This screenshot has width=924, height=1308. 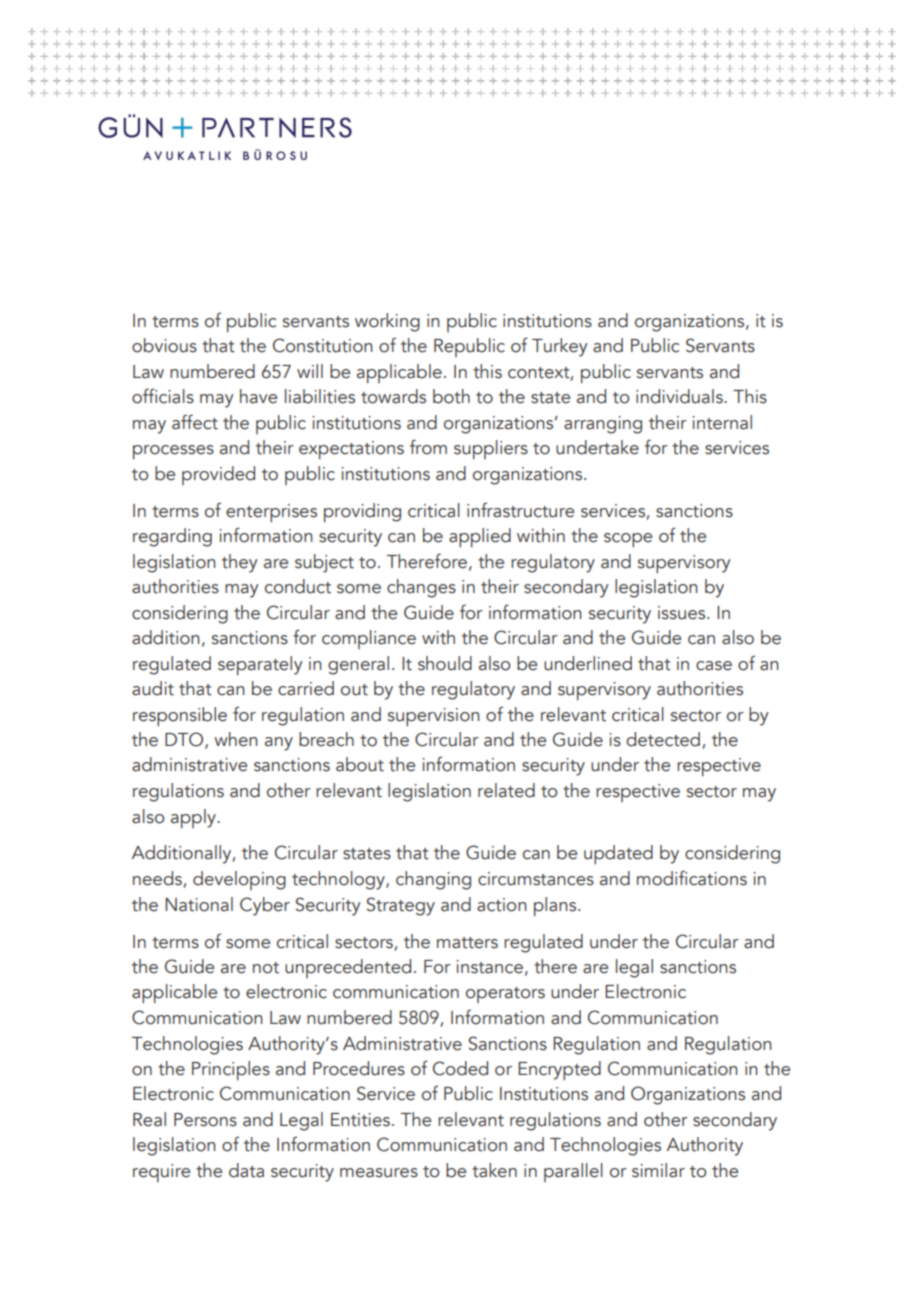 I want to click on working, so click(x=387, y=322).
